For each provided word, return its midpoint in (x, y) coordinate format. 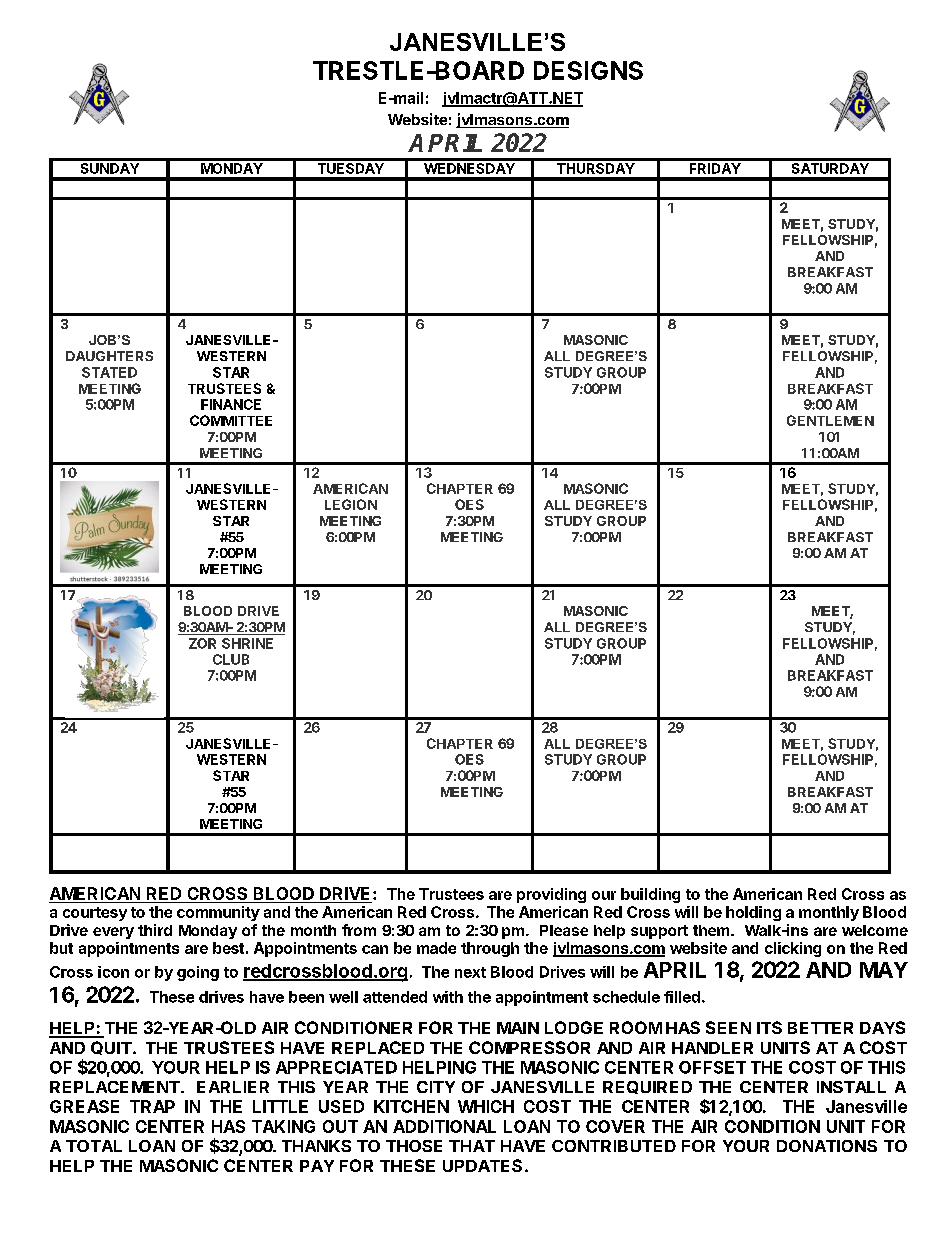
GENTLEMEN (830, 420)
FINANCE (231, 404)
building (650, 895)
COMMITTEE (231, 420)
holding (753, 913)
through (490, 949)
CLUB (231, 659)
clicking (793, 949)
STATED (109, 372)
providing (551, 895)
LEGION (351, 504)
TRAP (152, 1106)
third (155, 930)
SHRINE (247, 643)
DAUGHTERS (109, 356)
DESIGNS (588, 70)
